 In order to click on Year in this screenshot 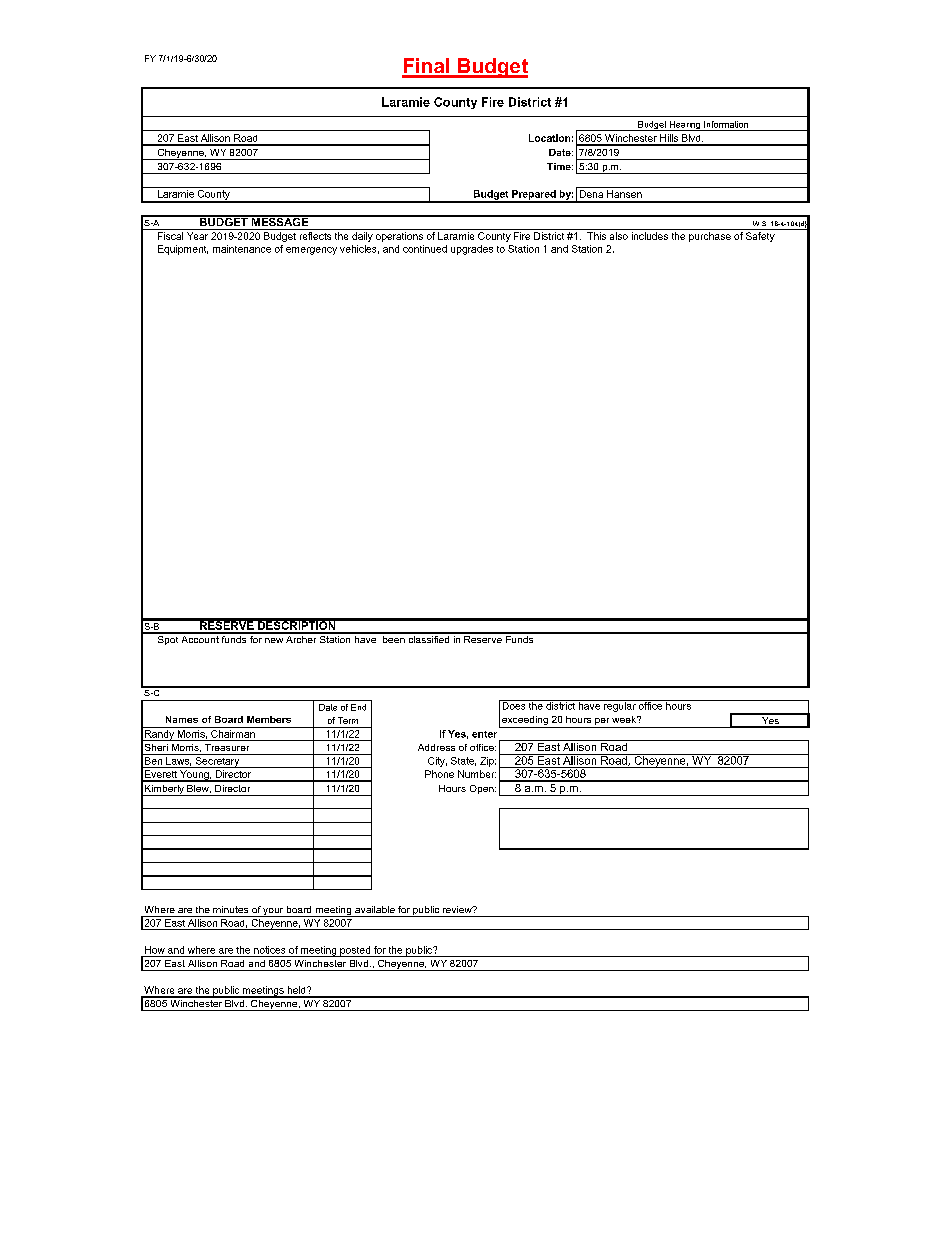, I will do `click(197, 236)`.
